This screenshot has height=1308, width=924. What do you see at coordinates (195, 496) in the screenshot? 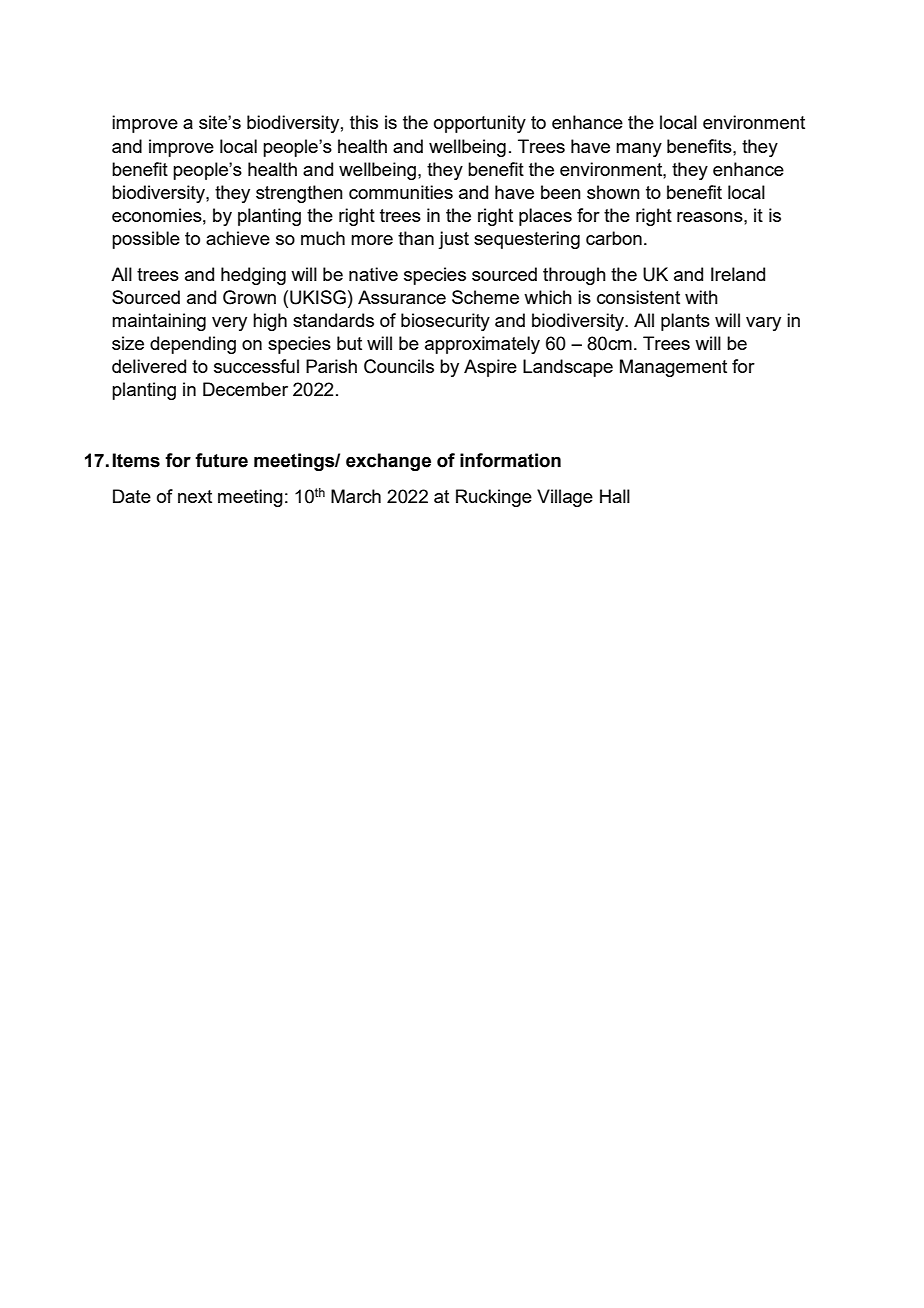
I see `next` at bounding box center [195, 496].
